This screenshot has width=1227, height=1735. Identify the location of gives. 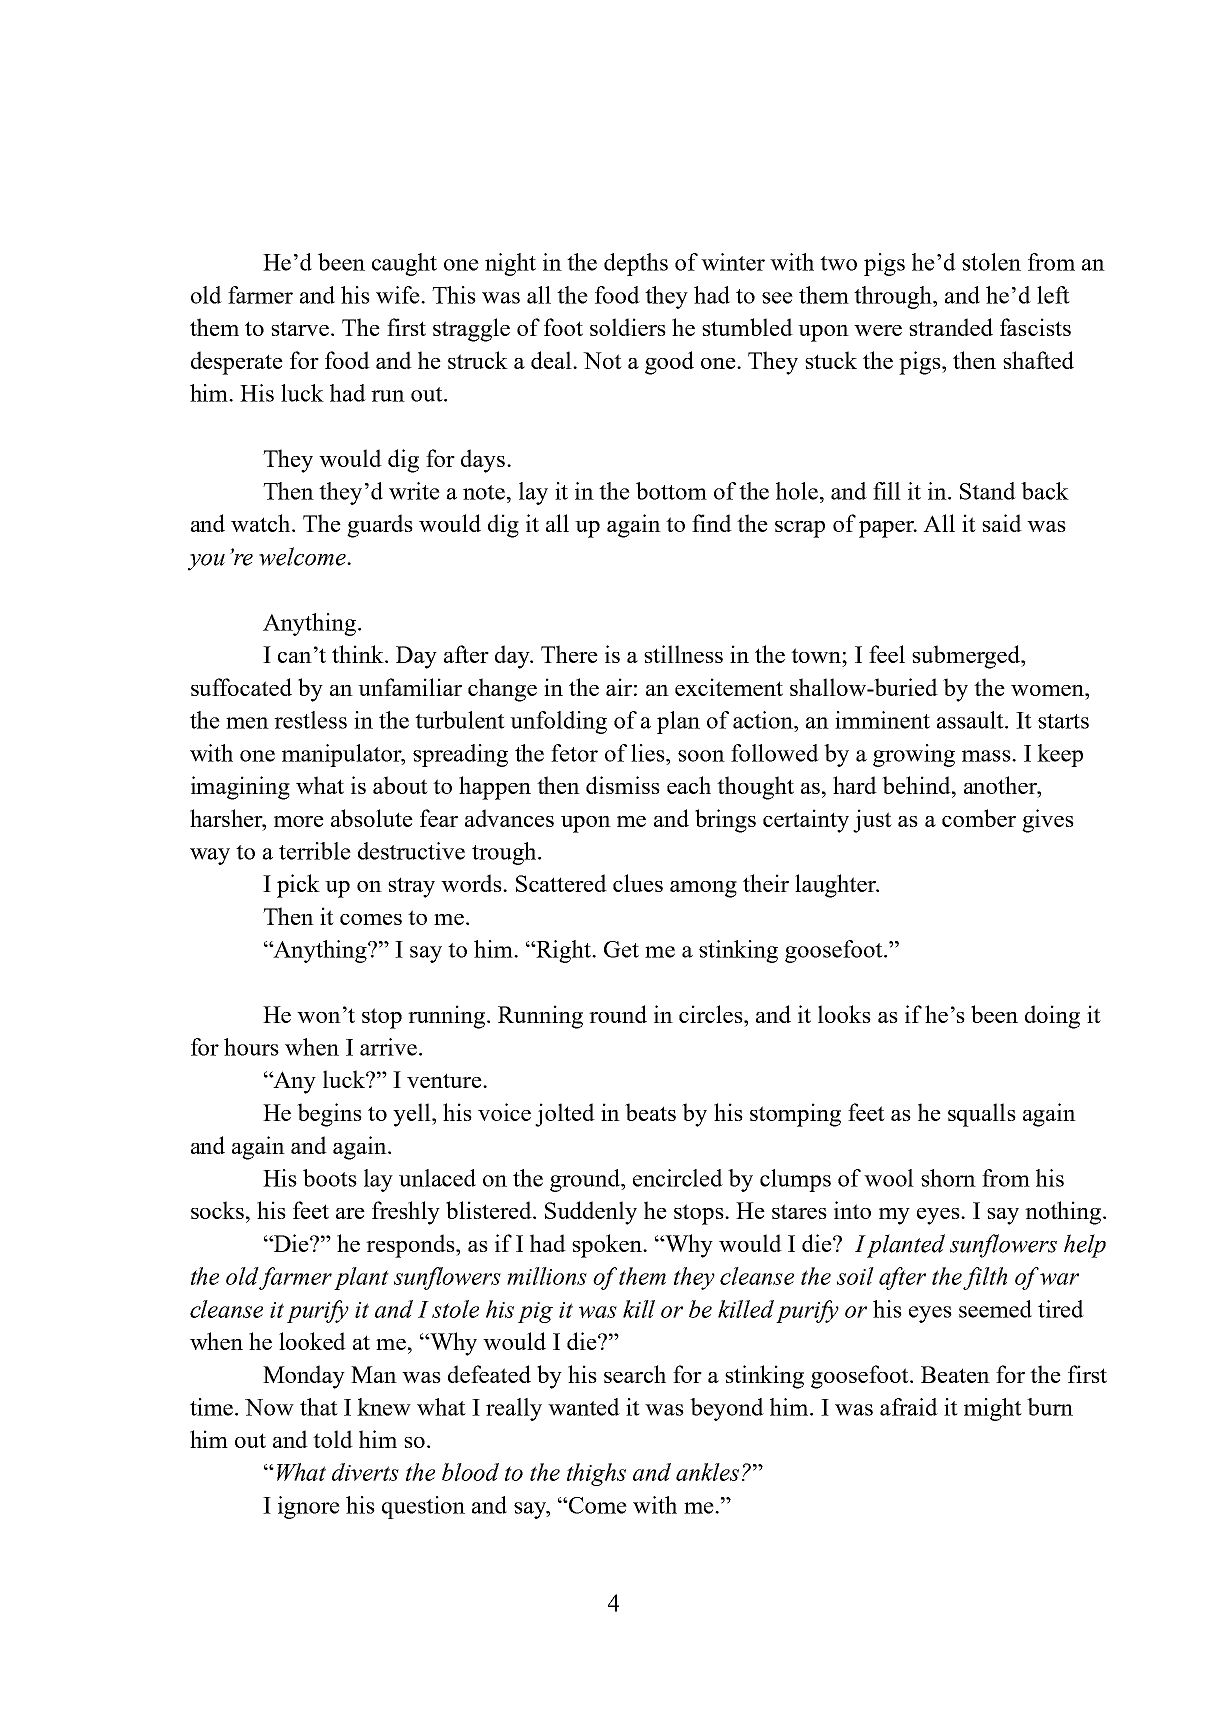
(1048, 821).
